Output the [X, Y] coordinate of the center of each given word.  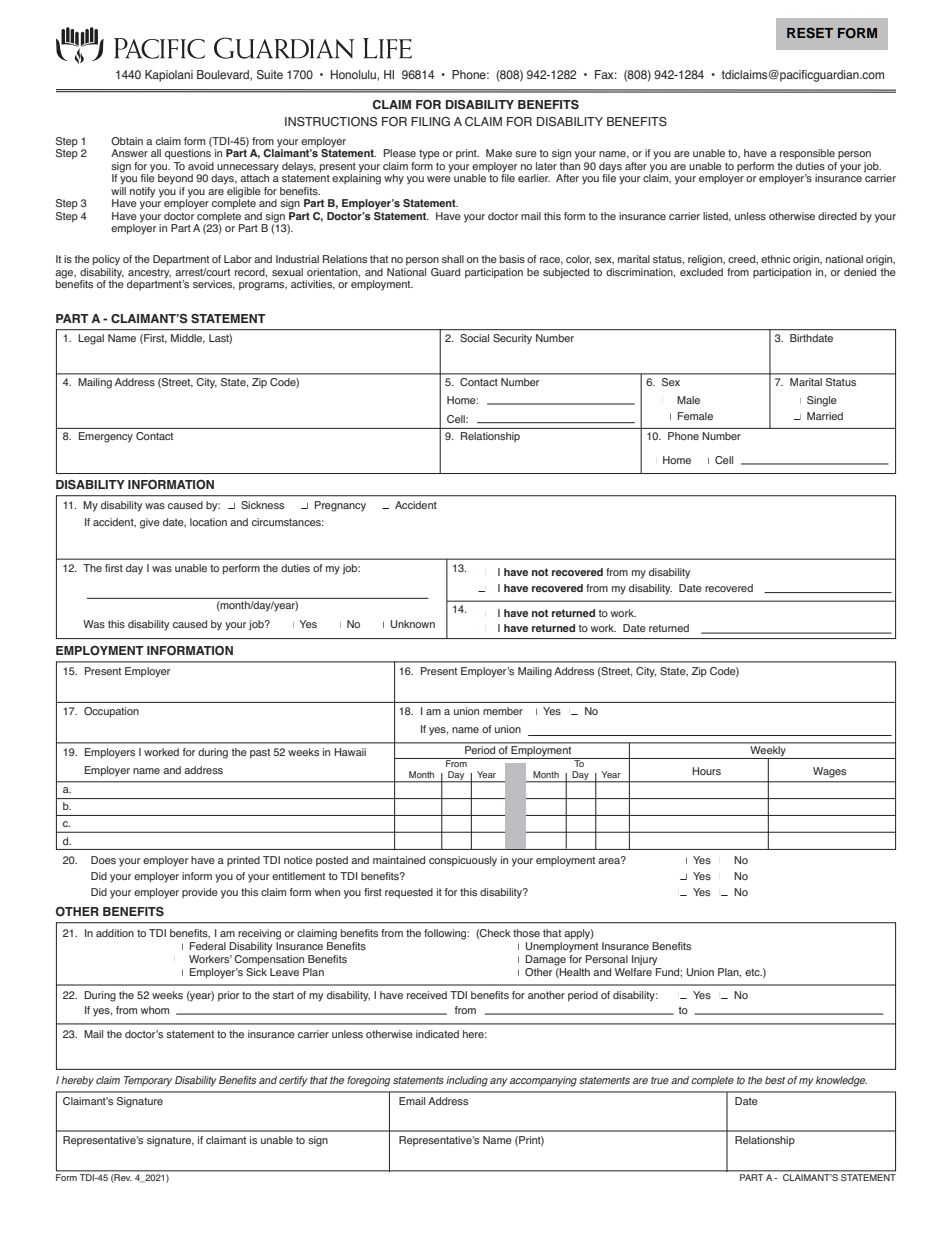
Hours [706, 771]
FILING [430, 121]
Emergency [106, 437]
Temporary [148, 1081]
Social [474, 338]
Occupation [111, 712]
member [503, 711]
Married [825, 416]
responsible [807, 154]
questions [188, 154]
